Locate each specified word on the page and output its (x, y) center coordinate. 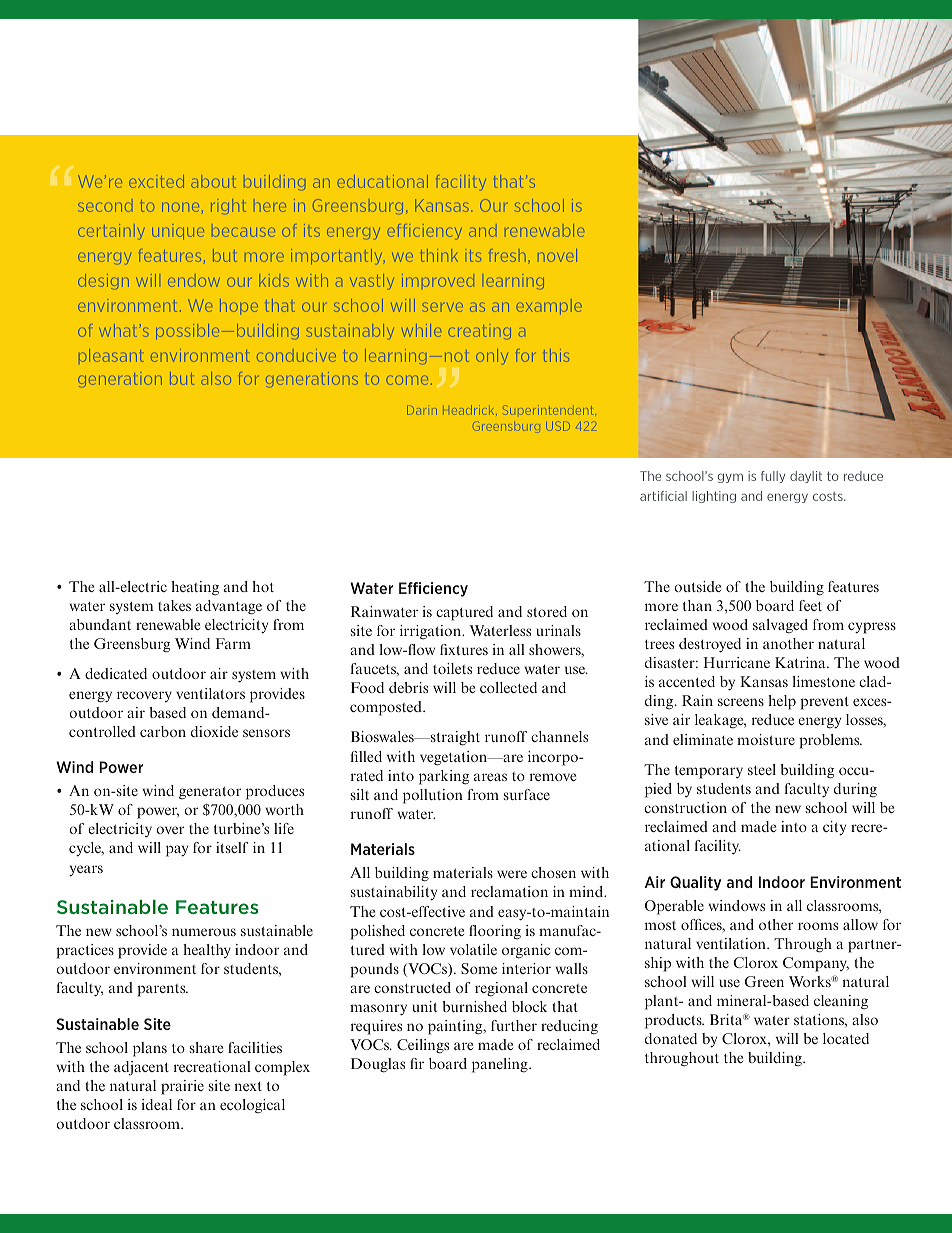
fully (773, 477)
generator (210, 793)
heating (195, 588)
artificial (663, 496)
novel (557, 255)
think (439, 255)
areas (490, 777)
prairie (182, 1087)
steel (762, 769)
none (180, 207)
